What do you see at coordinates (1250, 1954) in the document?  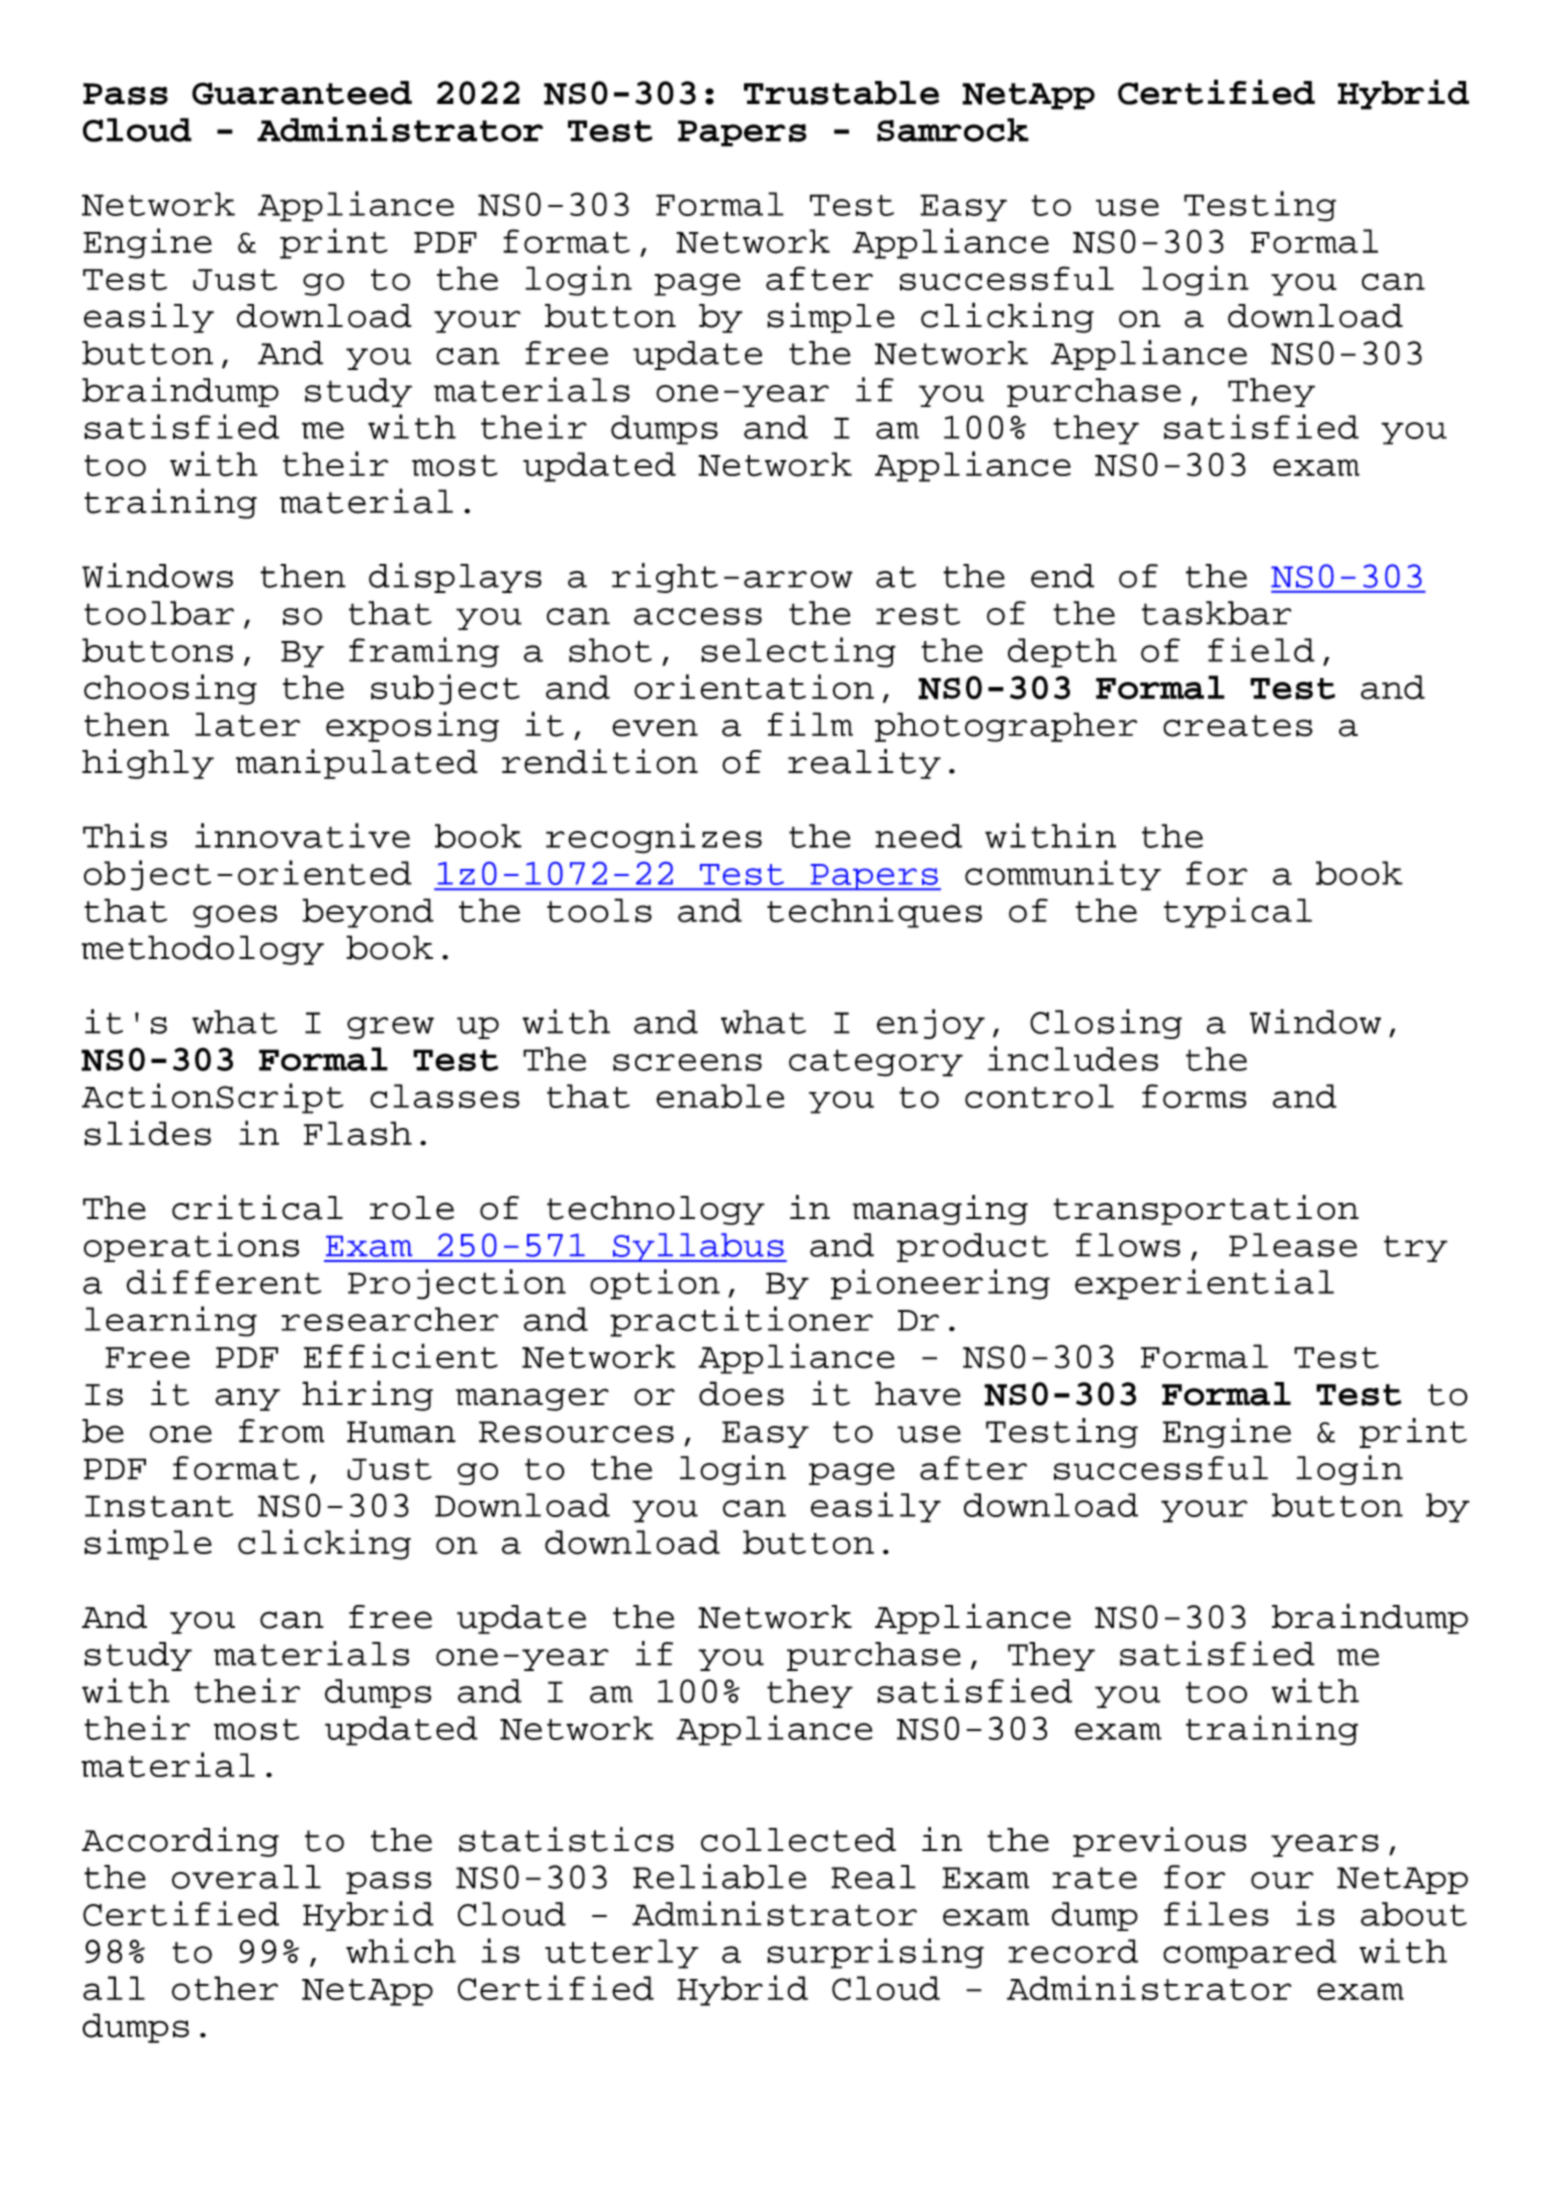 I see `compared` at bounding box center [1250, 1954].
